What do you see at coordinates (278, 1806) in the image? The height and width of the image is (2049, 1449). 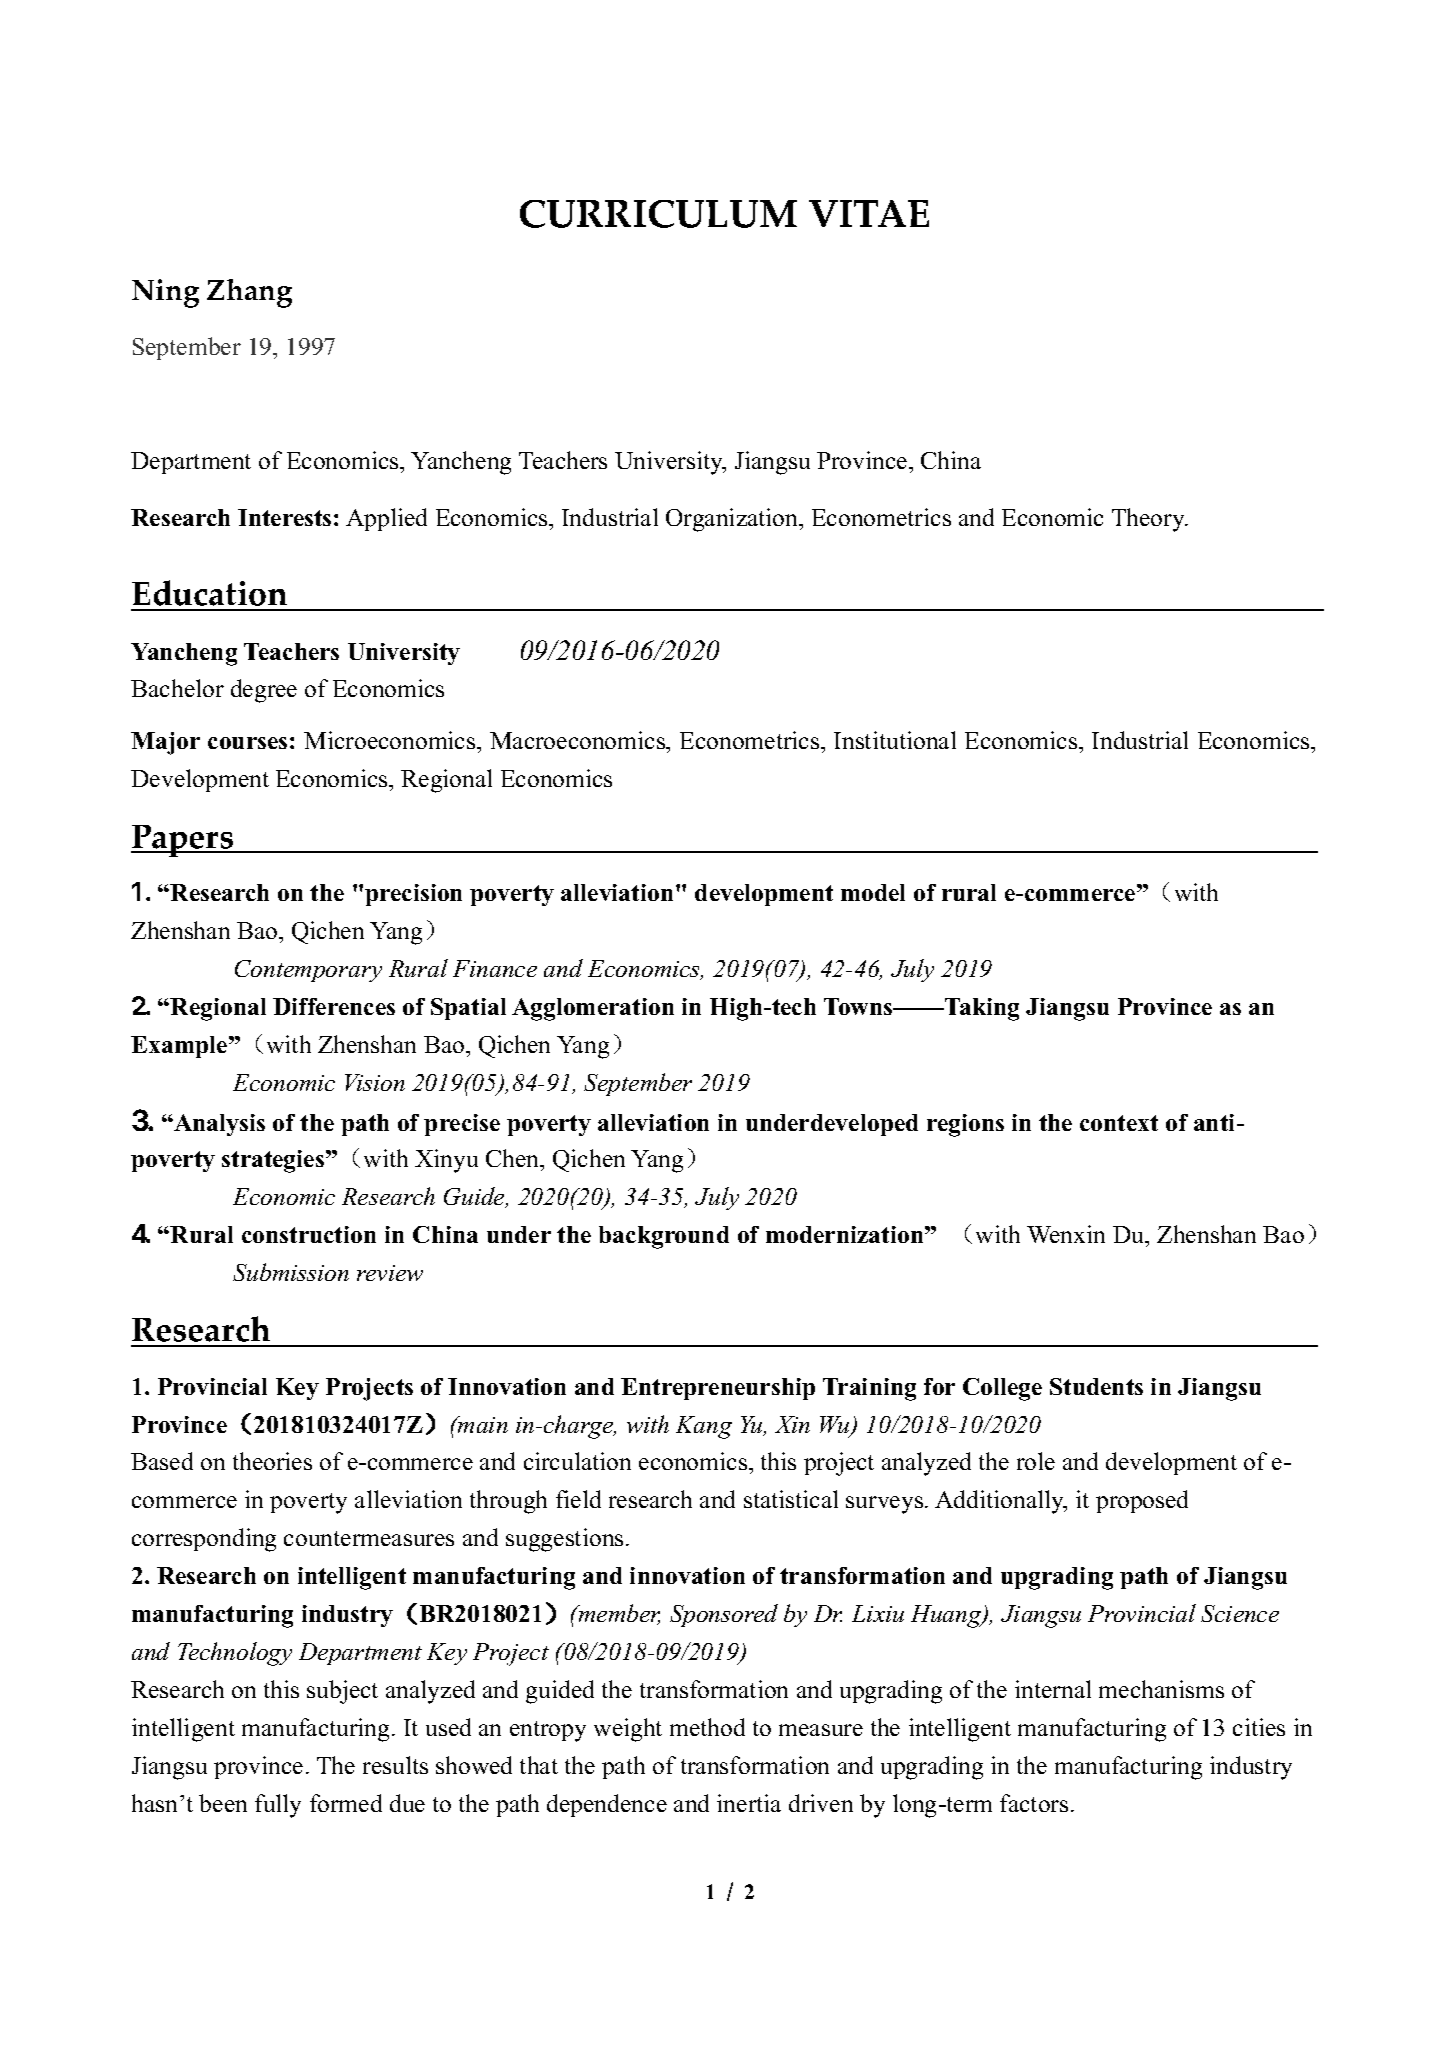 I see `fully` at bounding box center [278, 1806].
